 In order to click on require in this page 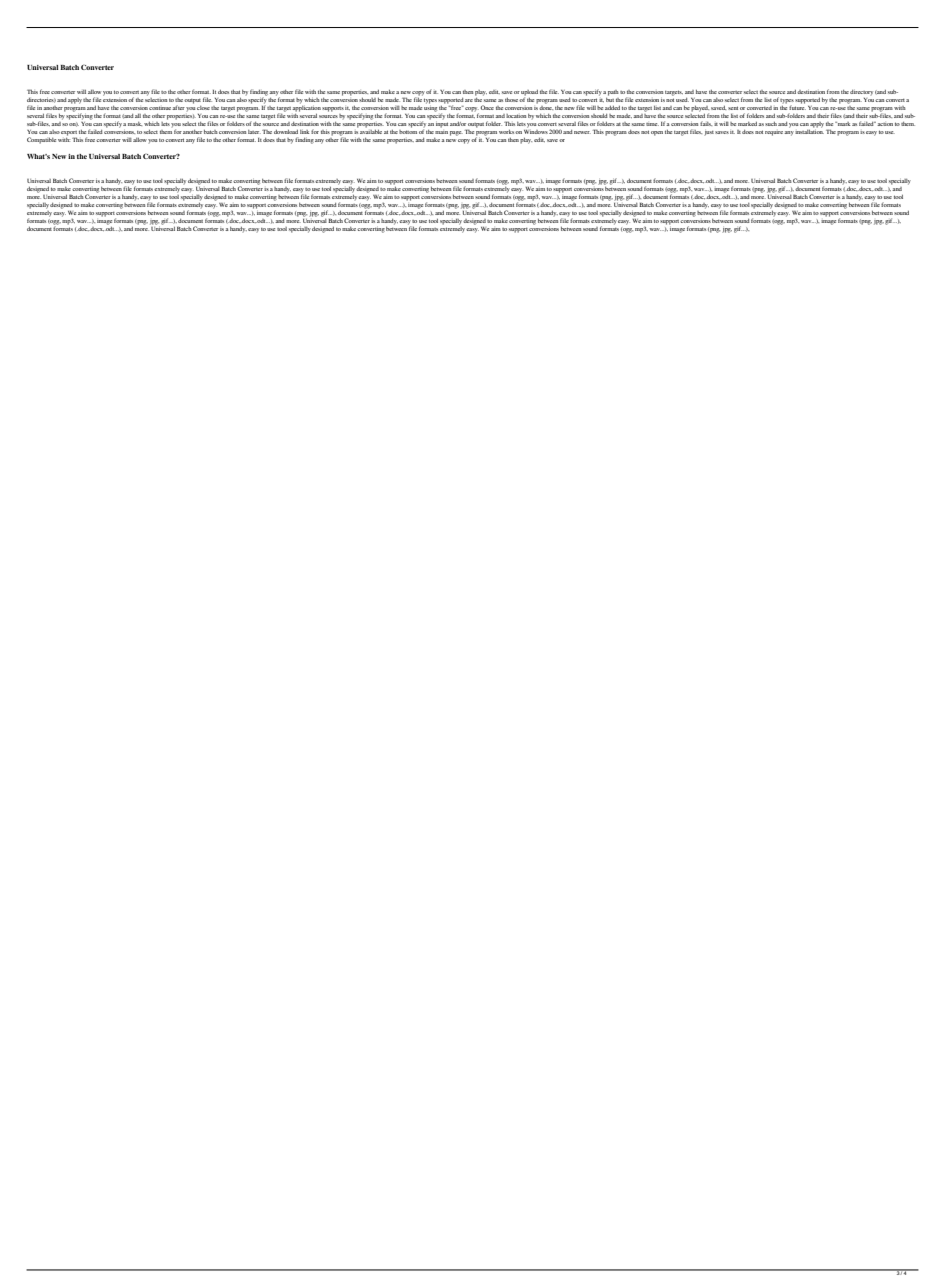, I will do `click(775, 133)`.
